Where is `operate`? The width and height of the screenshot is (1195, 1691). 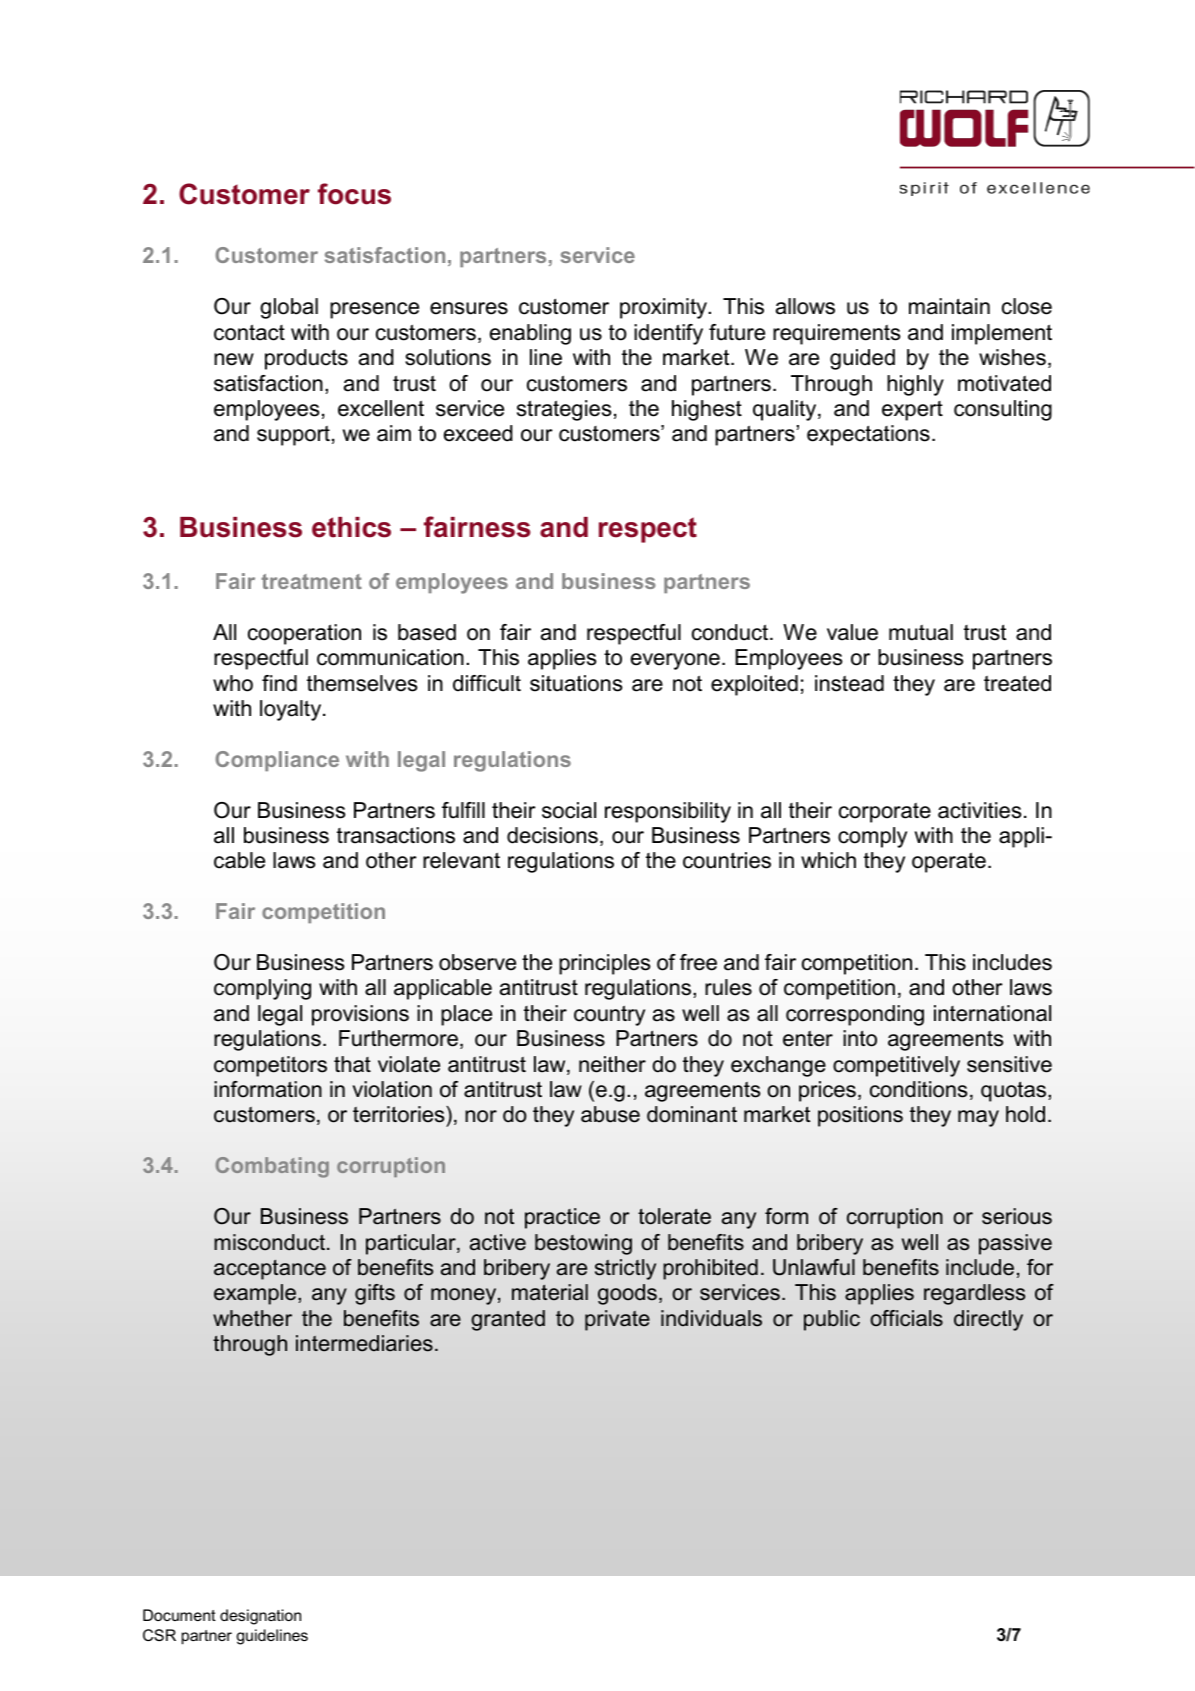
operate is located at coordinates (949, 862).
